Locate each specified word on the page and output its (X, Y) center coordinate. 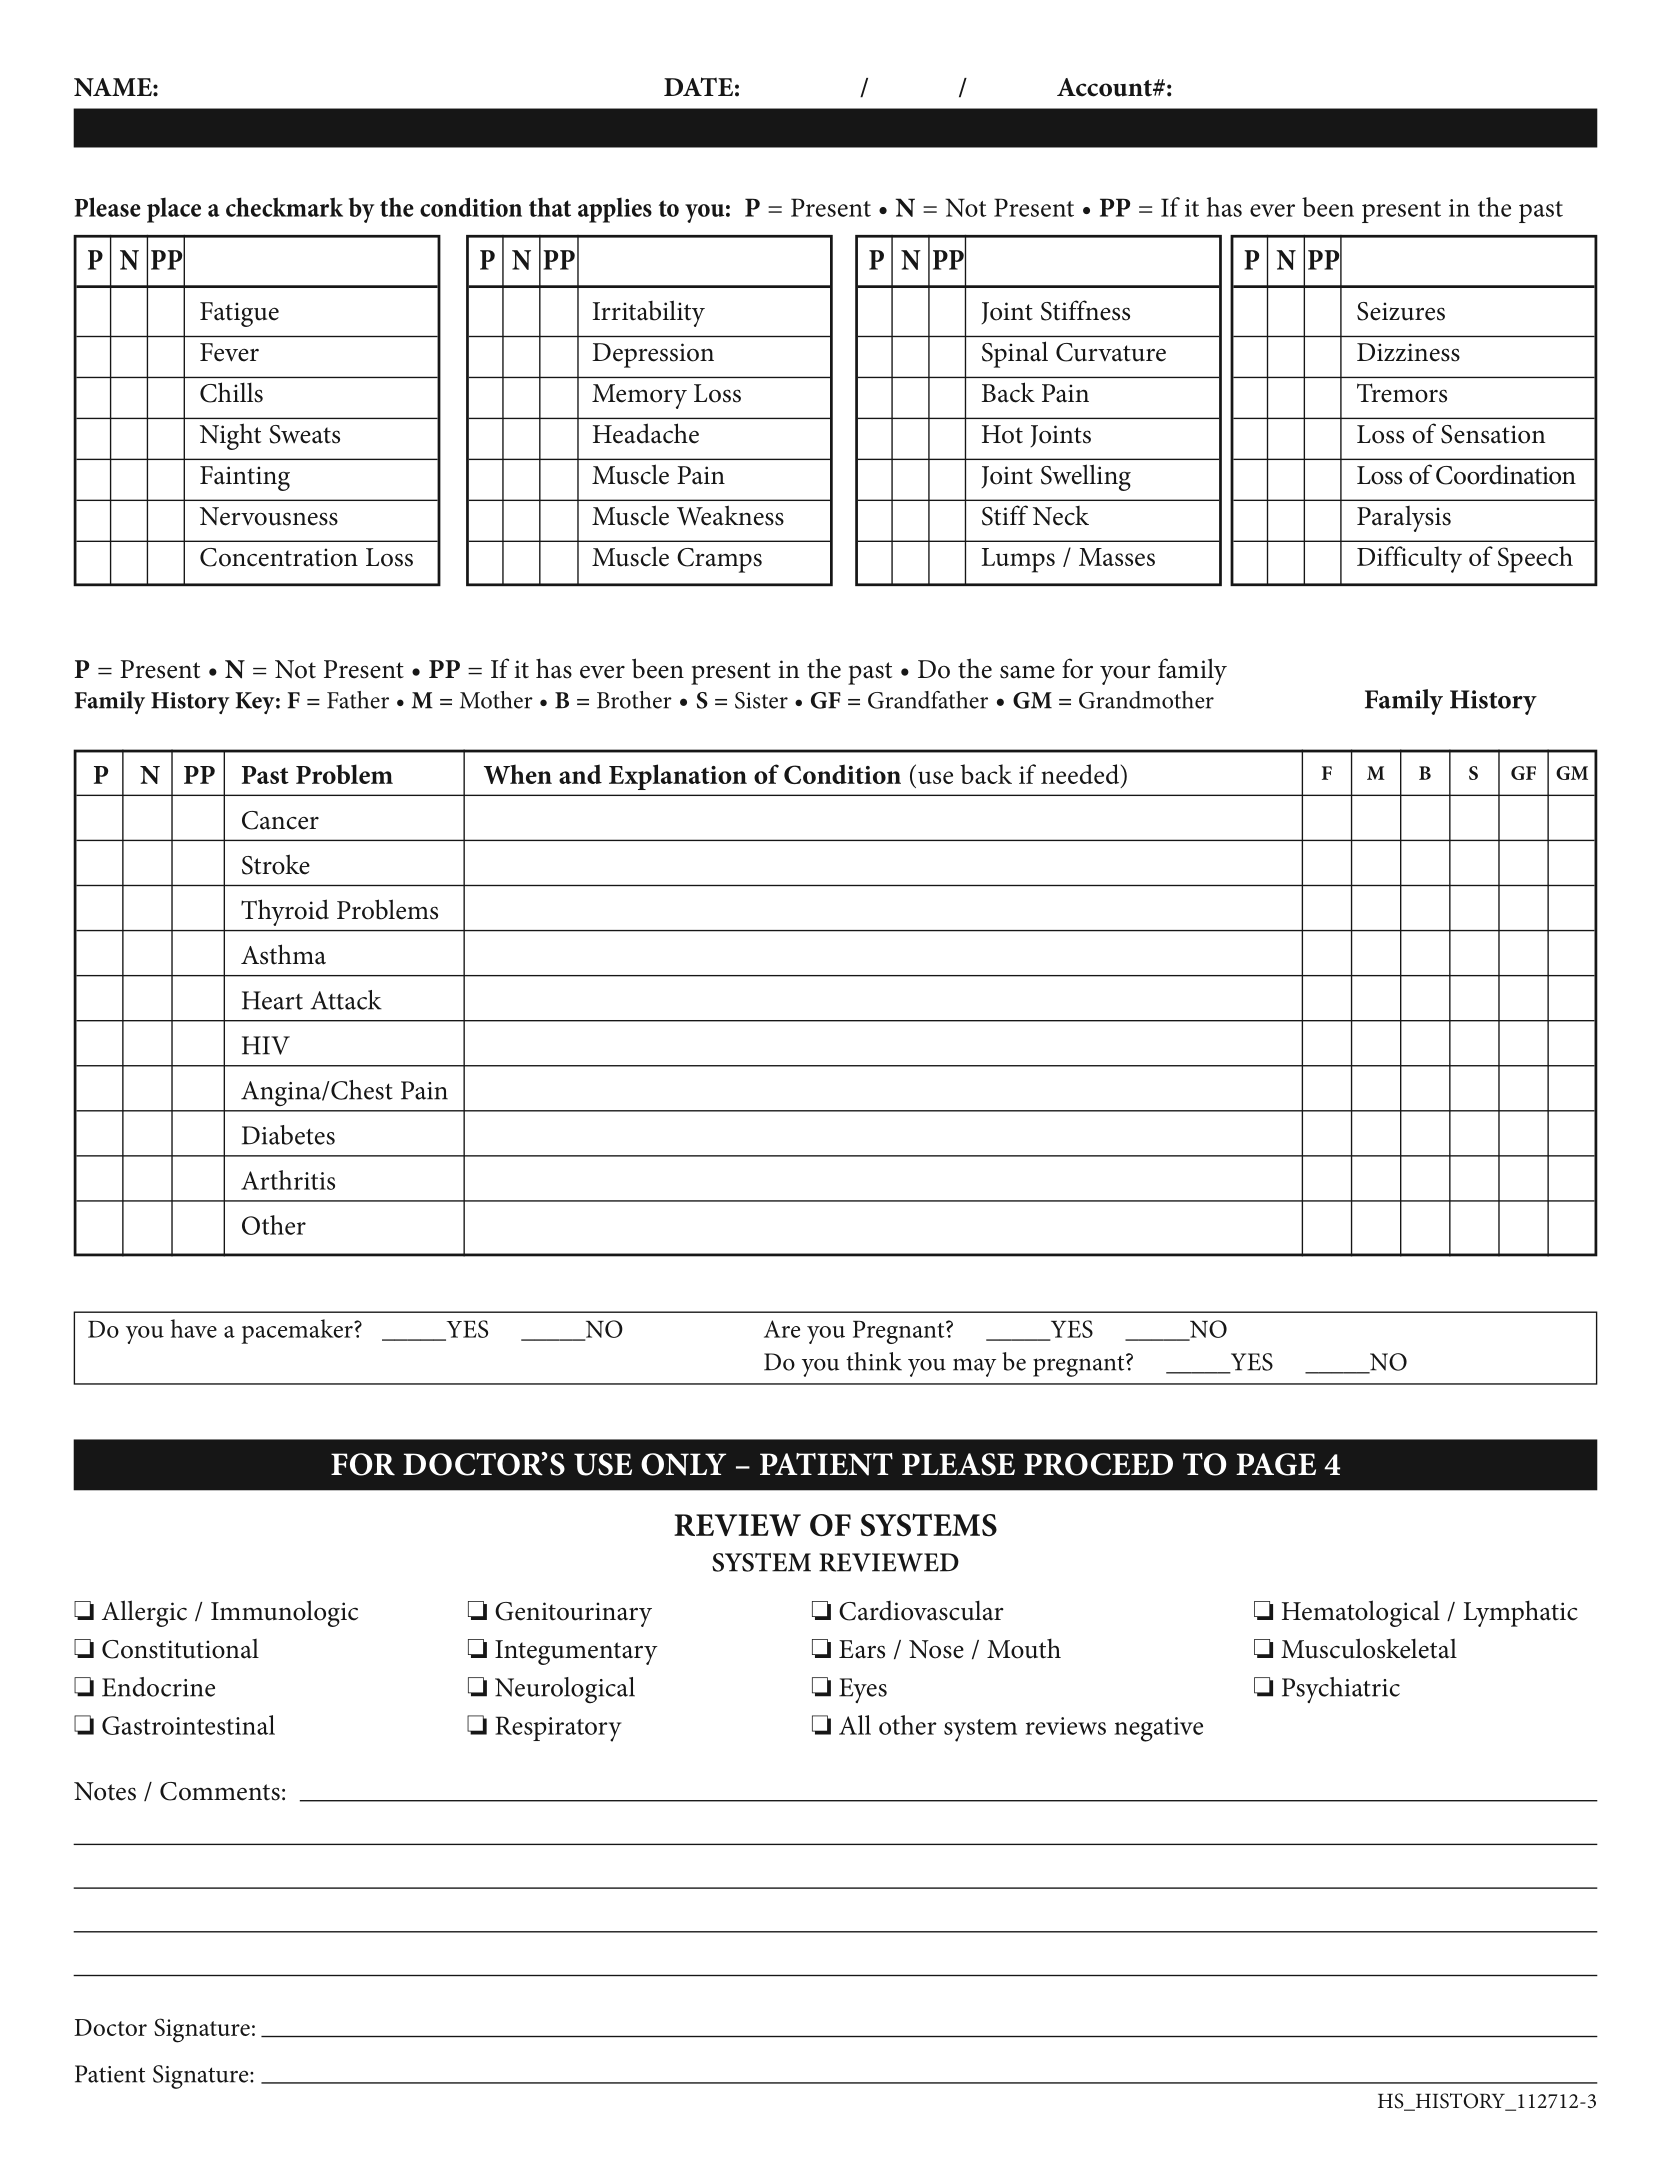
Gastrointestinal (188, 1725)
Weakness (730, 515)
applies (615, 210)
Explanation (678, 777)
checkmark (284, 207)
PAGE (1276, 1464)
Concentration (279, 557)
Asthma (283, 954)
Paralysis (1404, 519)
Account (1105, 87)
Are (782, 1329)
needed (1080, 774)
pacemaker (298, 1331)
